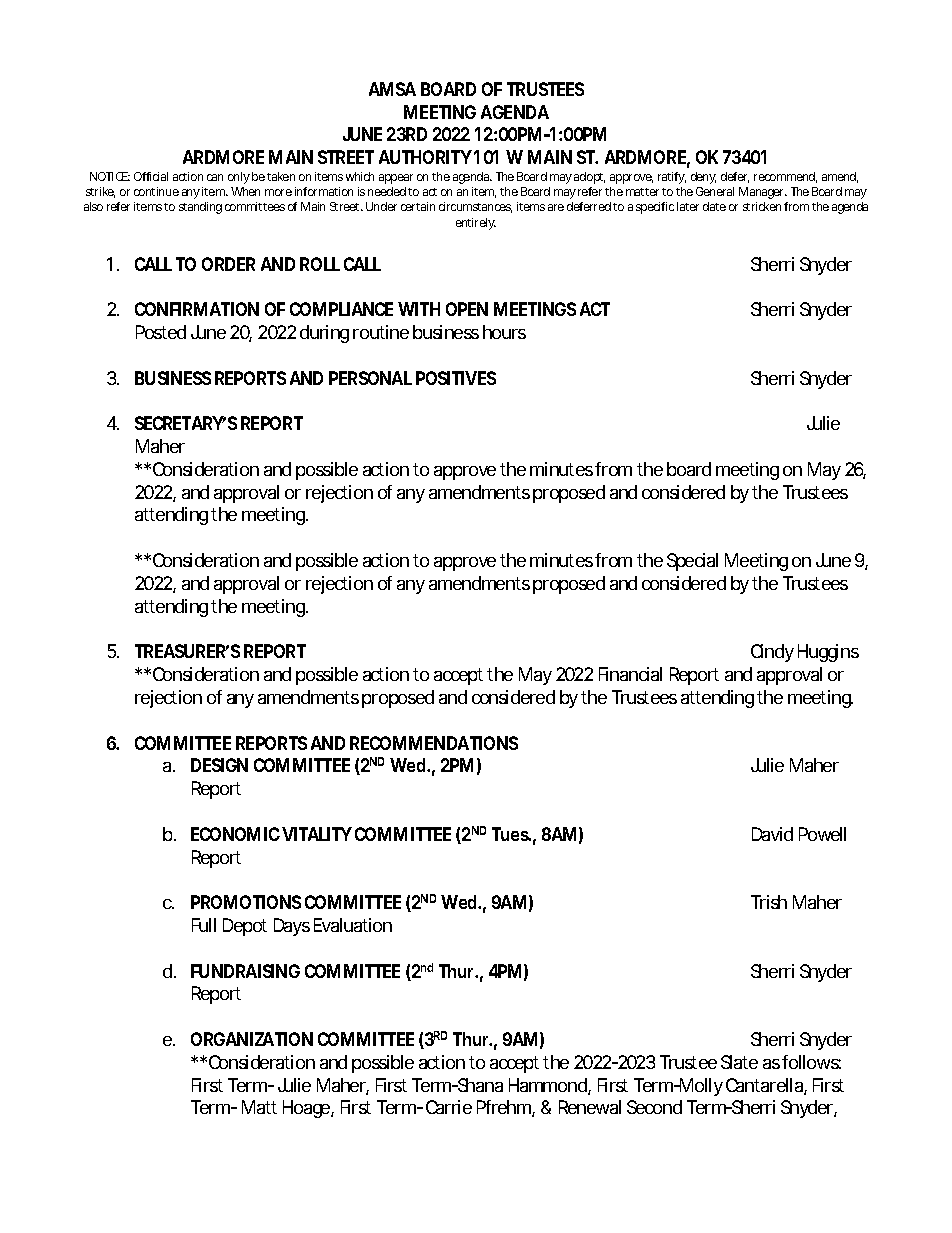 The width and height of the screenshot is (952, 1233). I want to click on ORGANIZATION, so click(252, 1039).
